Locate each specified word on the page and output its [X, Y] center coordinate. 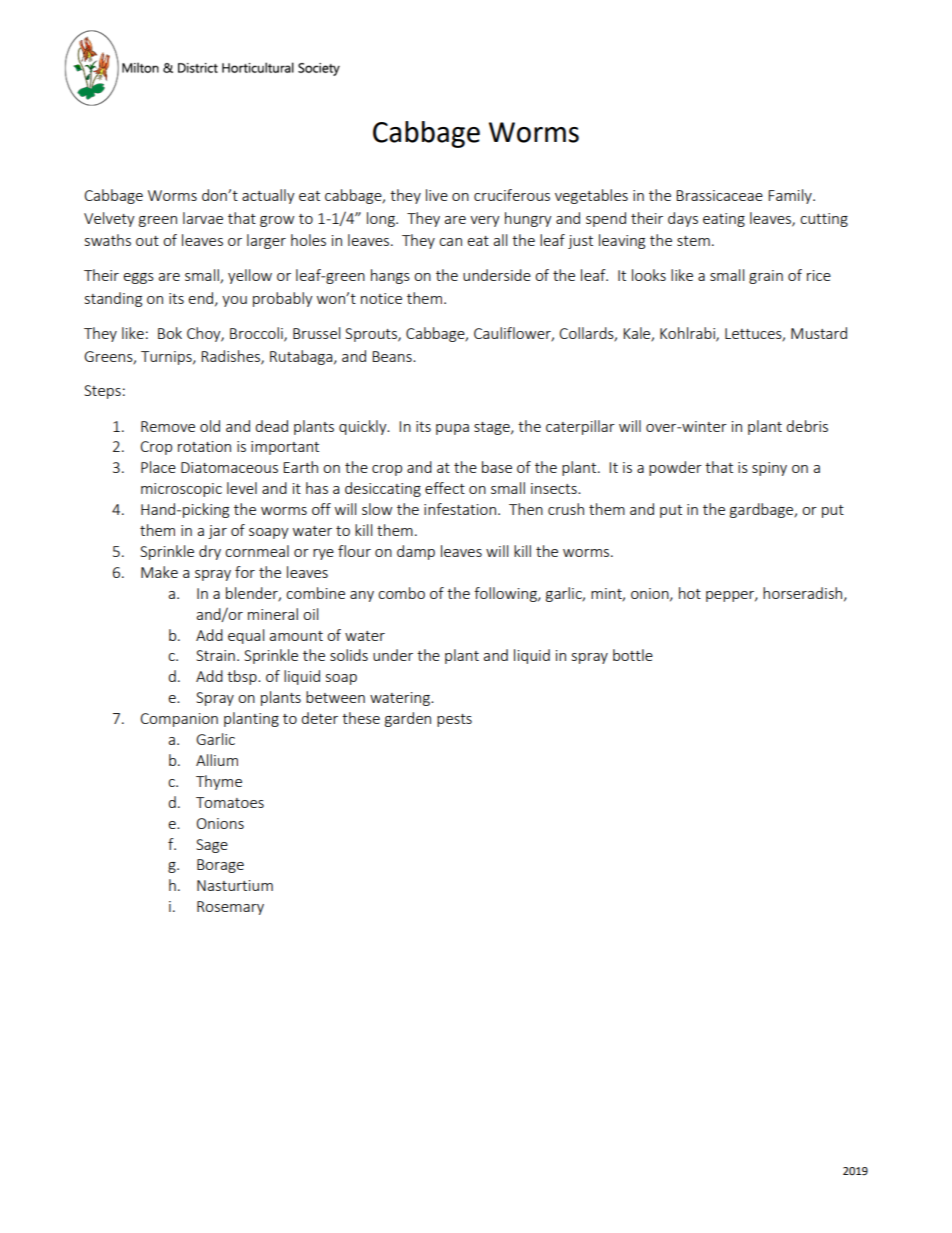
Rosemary [230, 908]
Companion [179, 720]
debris [807, 426]
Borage [220, 866]
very [485, 221]
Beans [393, 356]
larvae [203, 218]
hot [690, 593]
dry [210, 552]
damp [416, 552]
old [210, 426]
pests [454, 720]
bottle [633, 655]
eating [724, 220]
